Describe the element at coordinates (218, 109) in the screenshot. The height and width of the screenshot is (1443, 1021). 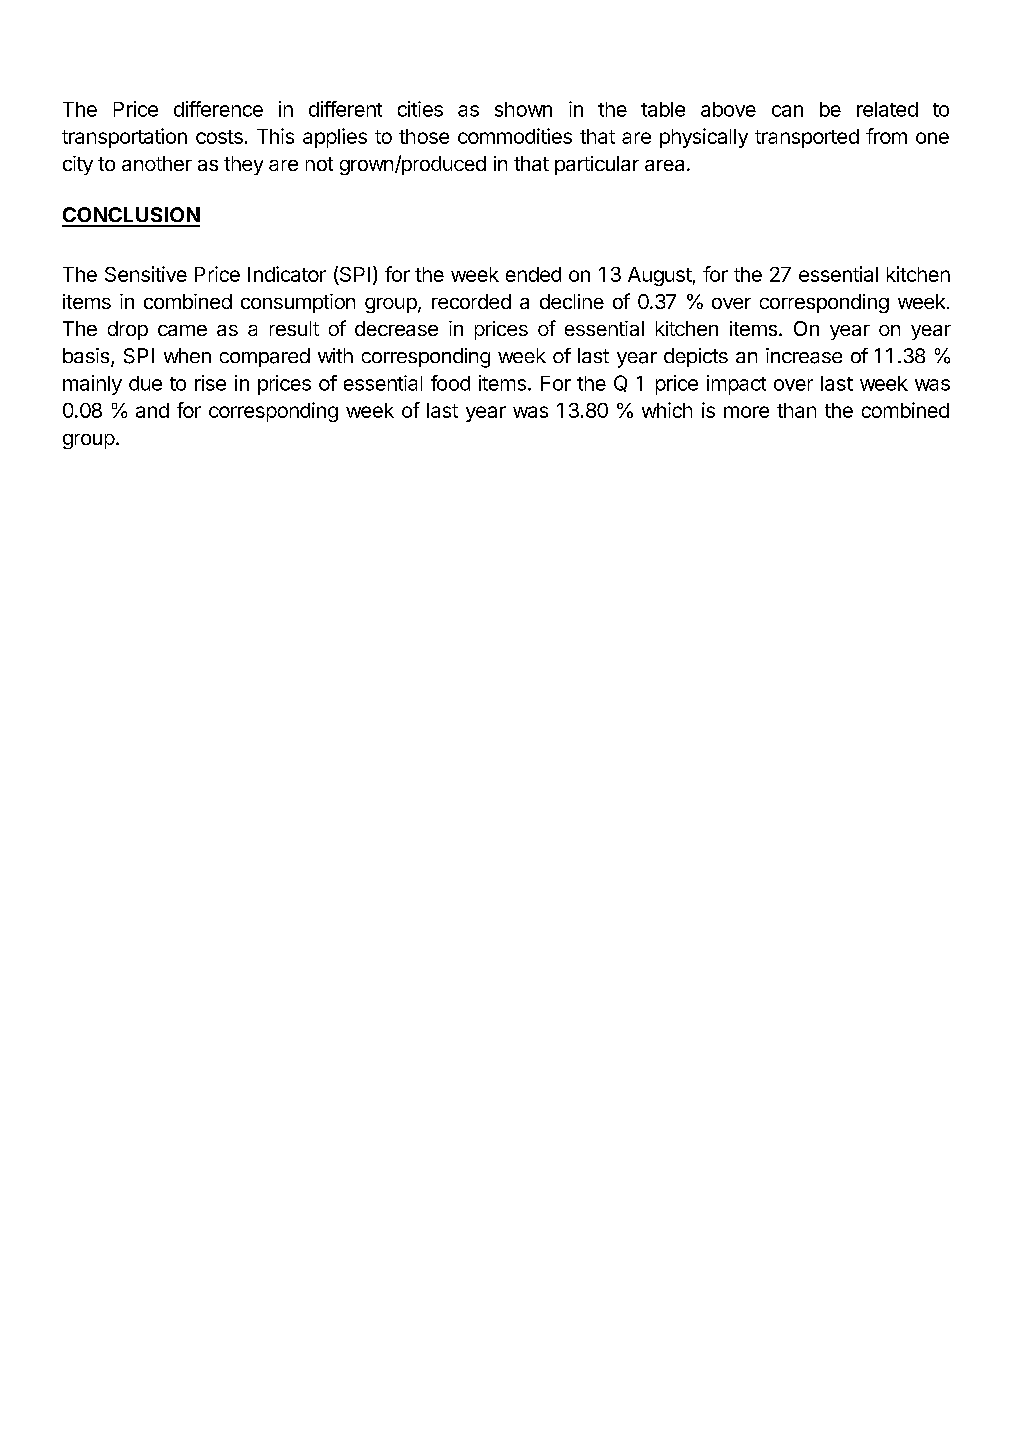
I see `difference` at that location.
